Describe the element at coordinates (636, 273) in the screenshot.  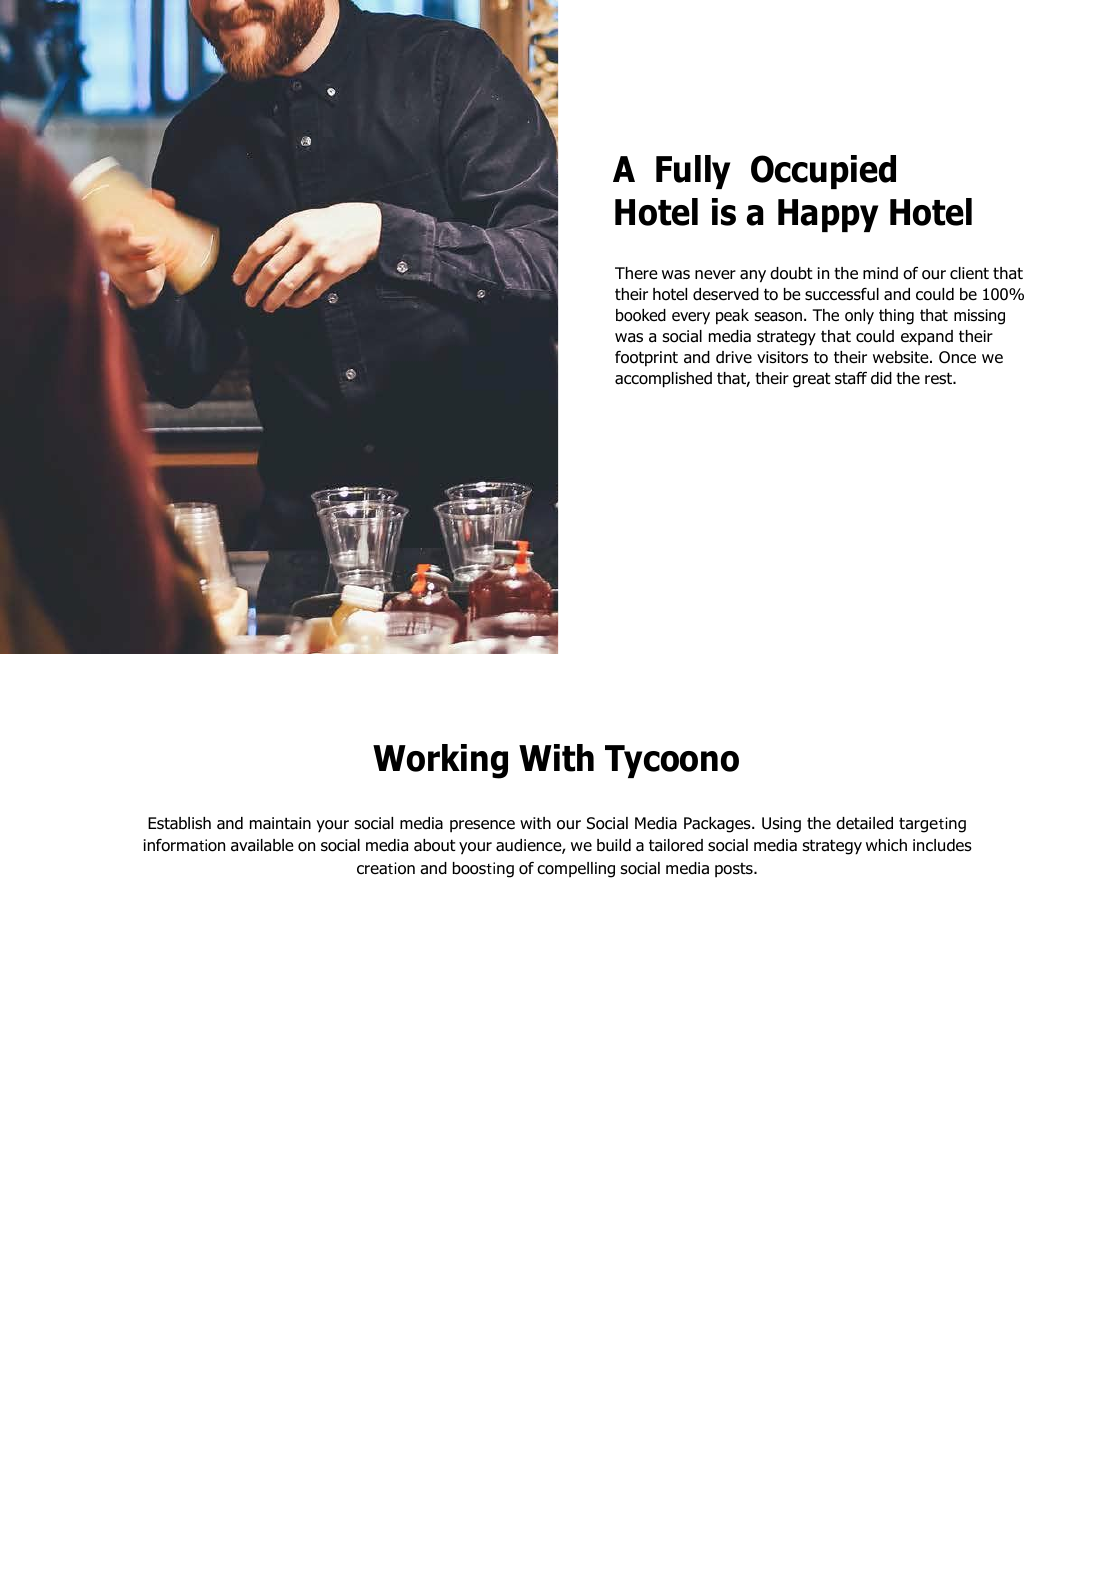
I see `There` at that location.
